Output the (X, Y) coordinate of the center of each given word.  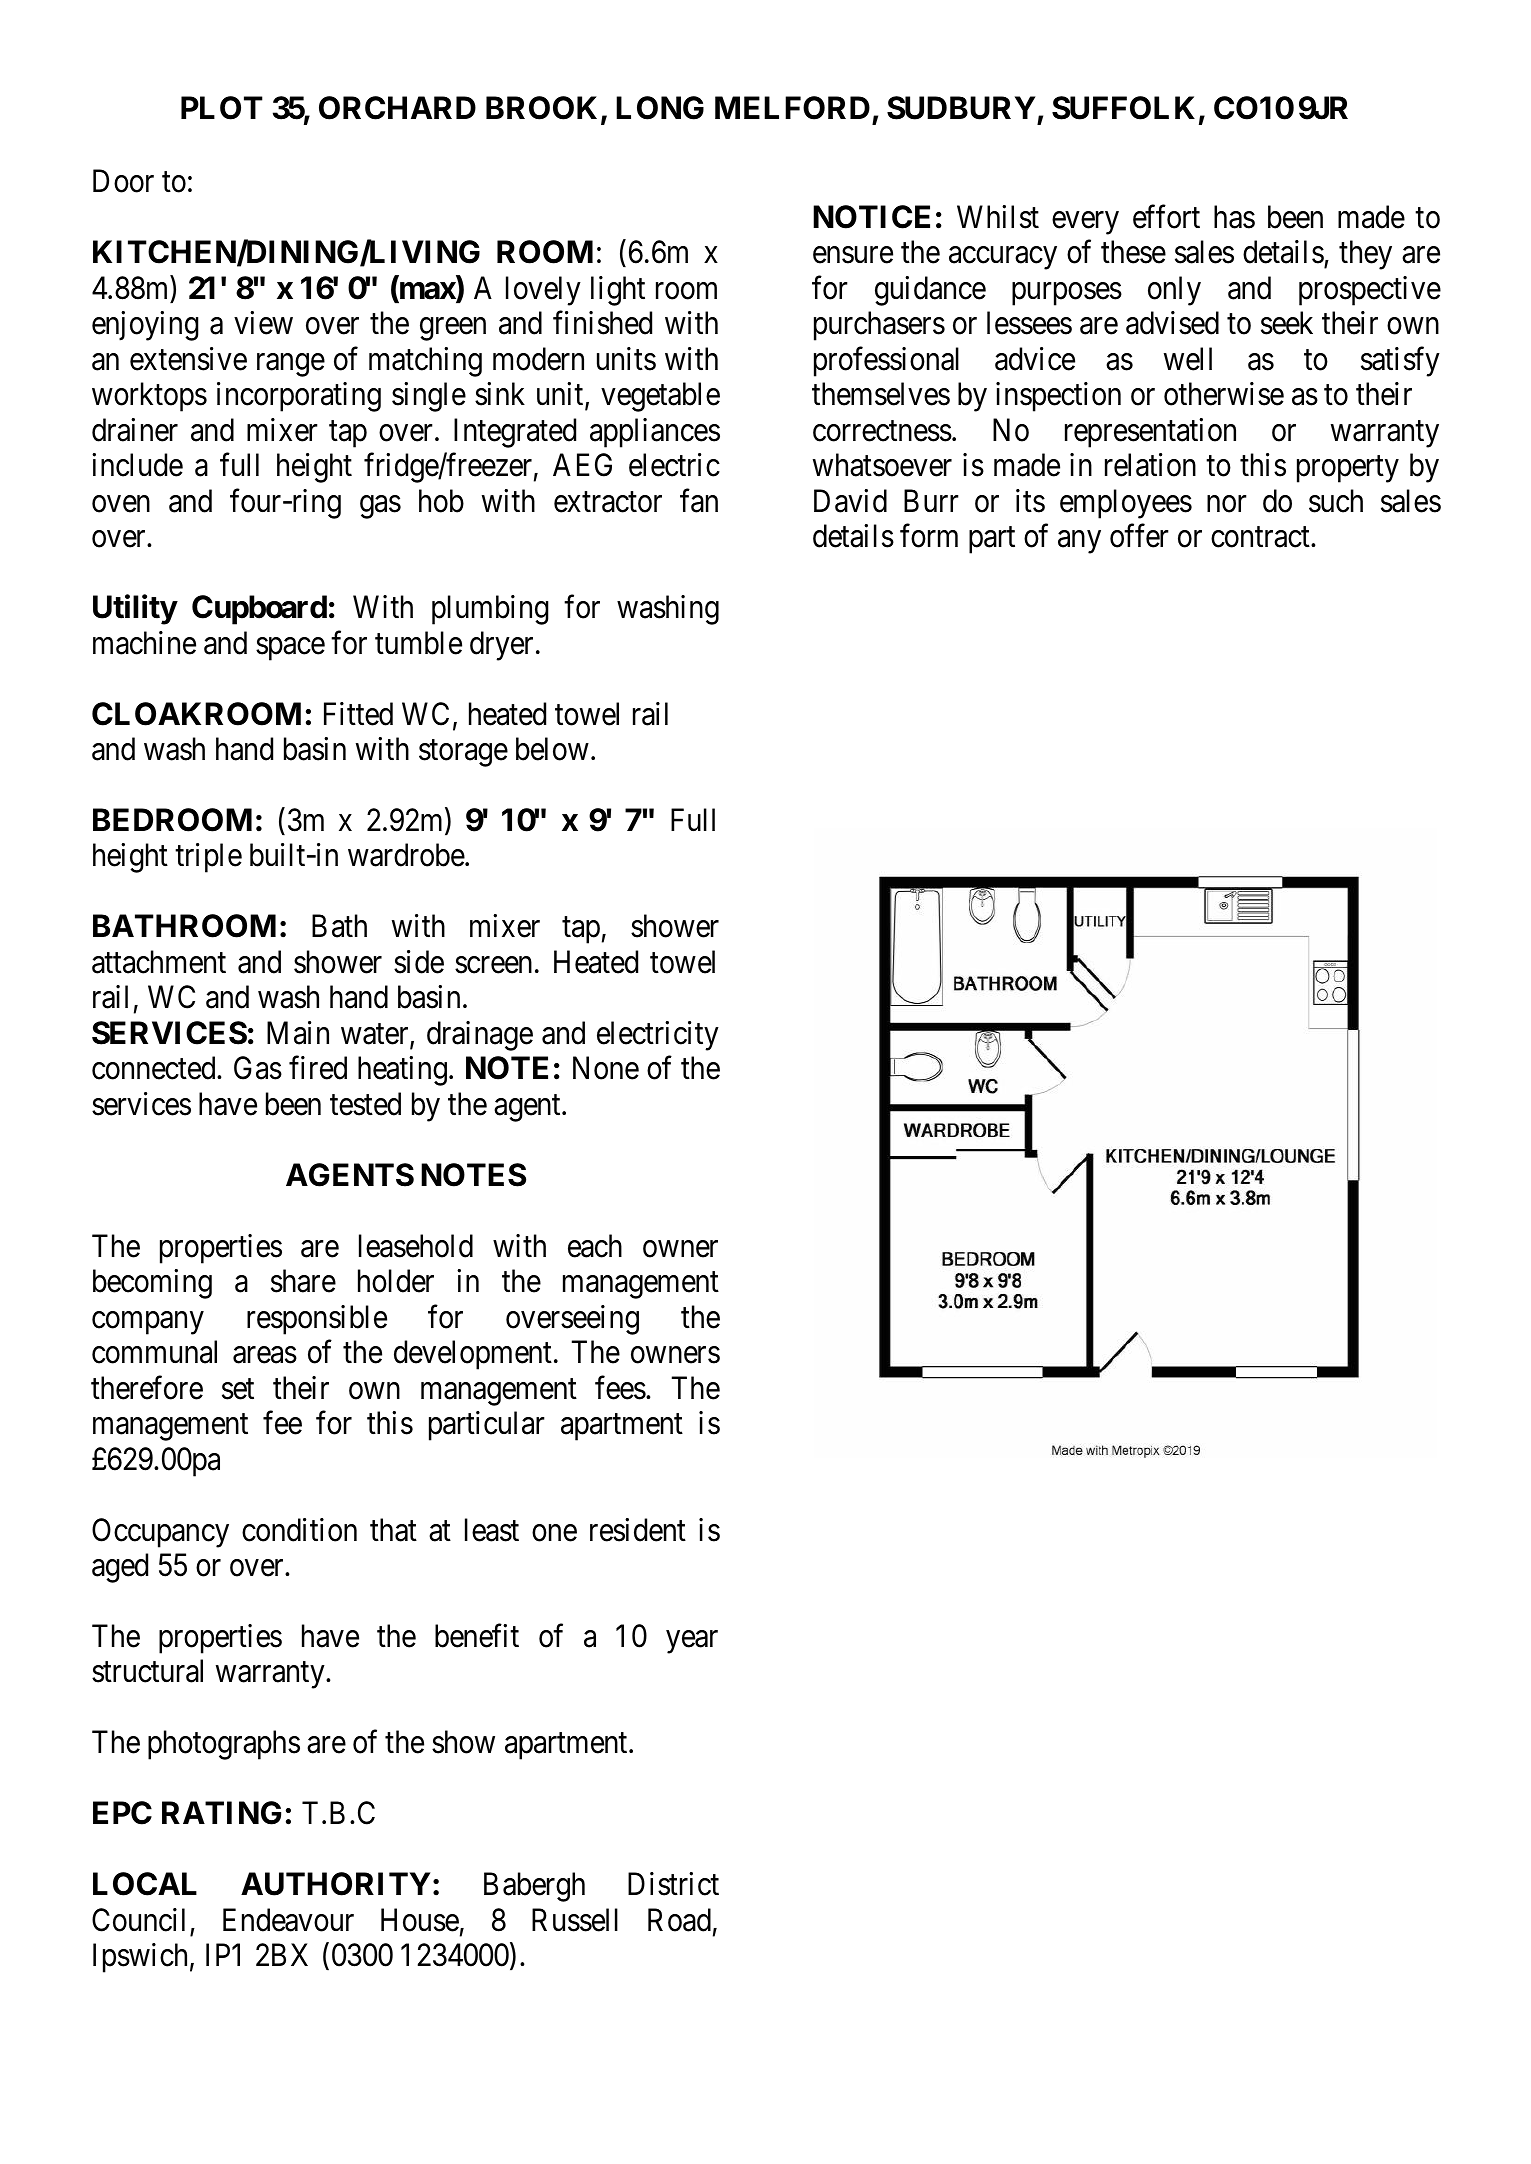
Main (298, 1033)
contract (1261, 537)
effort (1166, 217)
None (606, 1068)
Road (679, 1920)
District (673, 1884)
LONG (660, 108)
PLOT (222, 108)
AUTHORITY (335, 1884)
